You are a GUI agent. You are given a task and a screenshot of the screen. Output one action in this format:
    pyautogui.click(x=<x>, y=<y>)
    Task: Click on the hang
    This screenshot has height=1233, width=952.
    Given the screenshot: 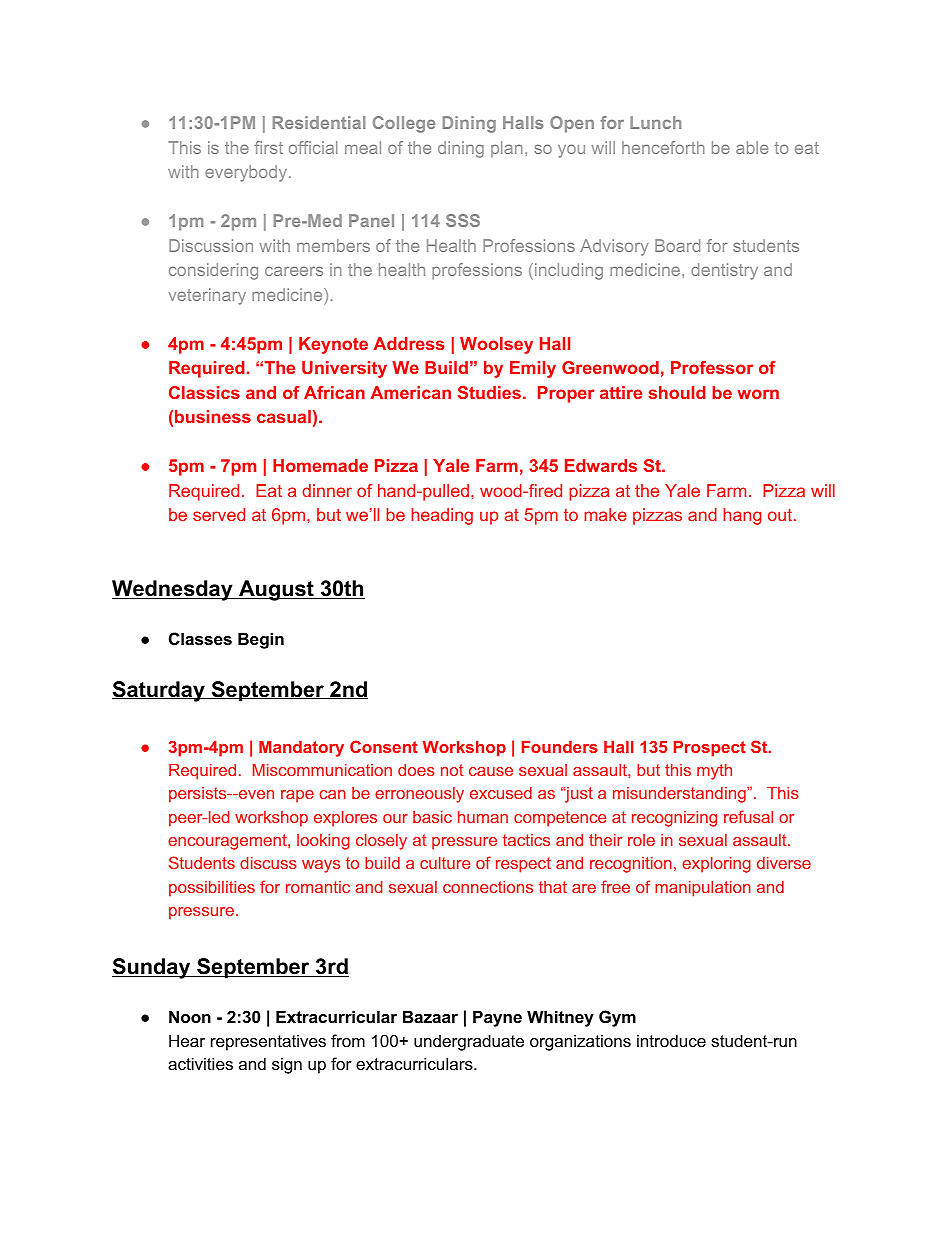 What is the action you would take?
    pyautogui.click(x=742, y=516)
